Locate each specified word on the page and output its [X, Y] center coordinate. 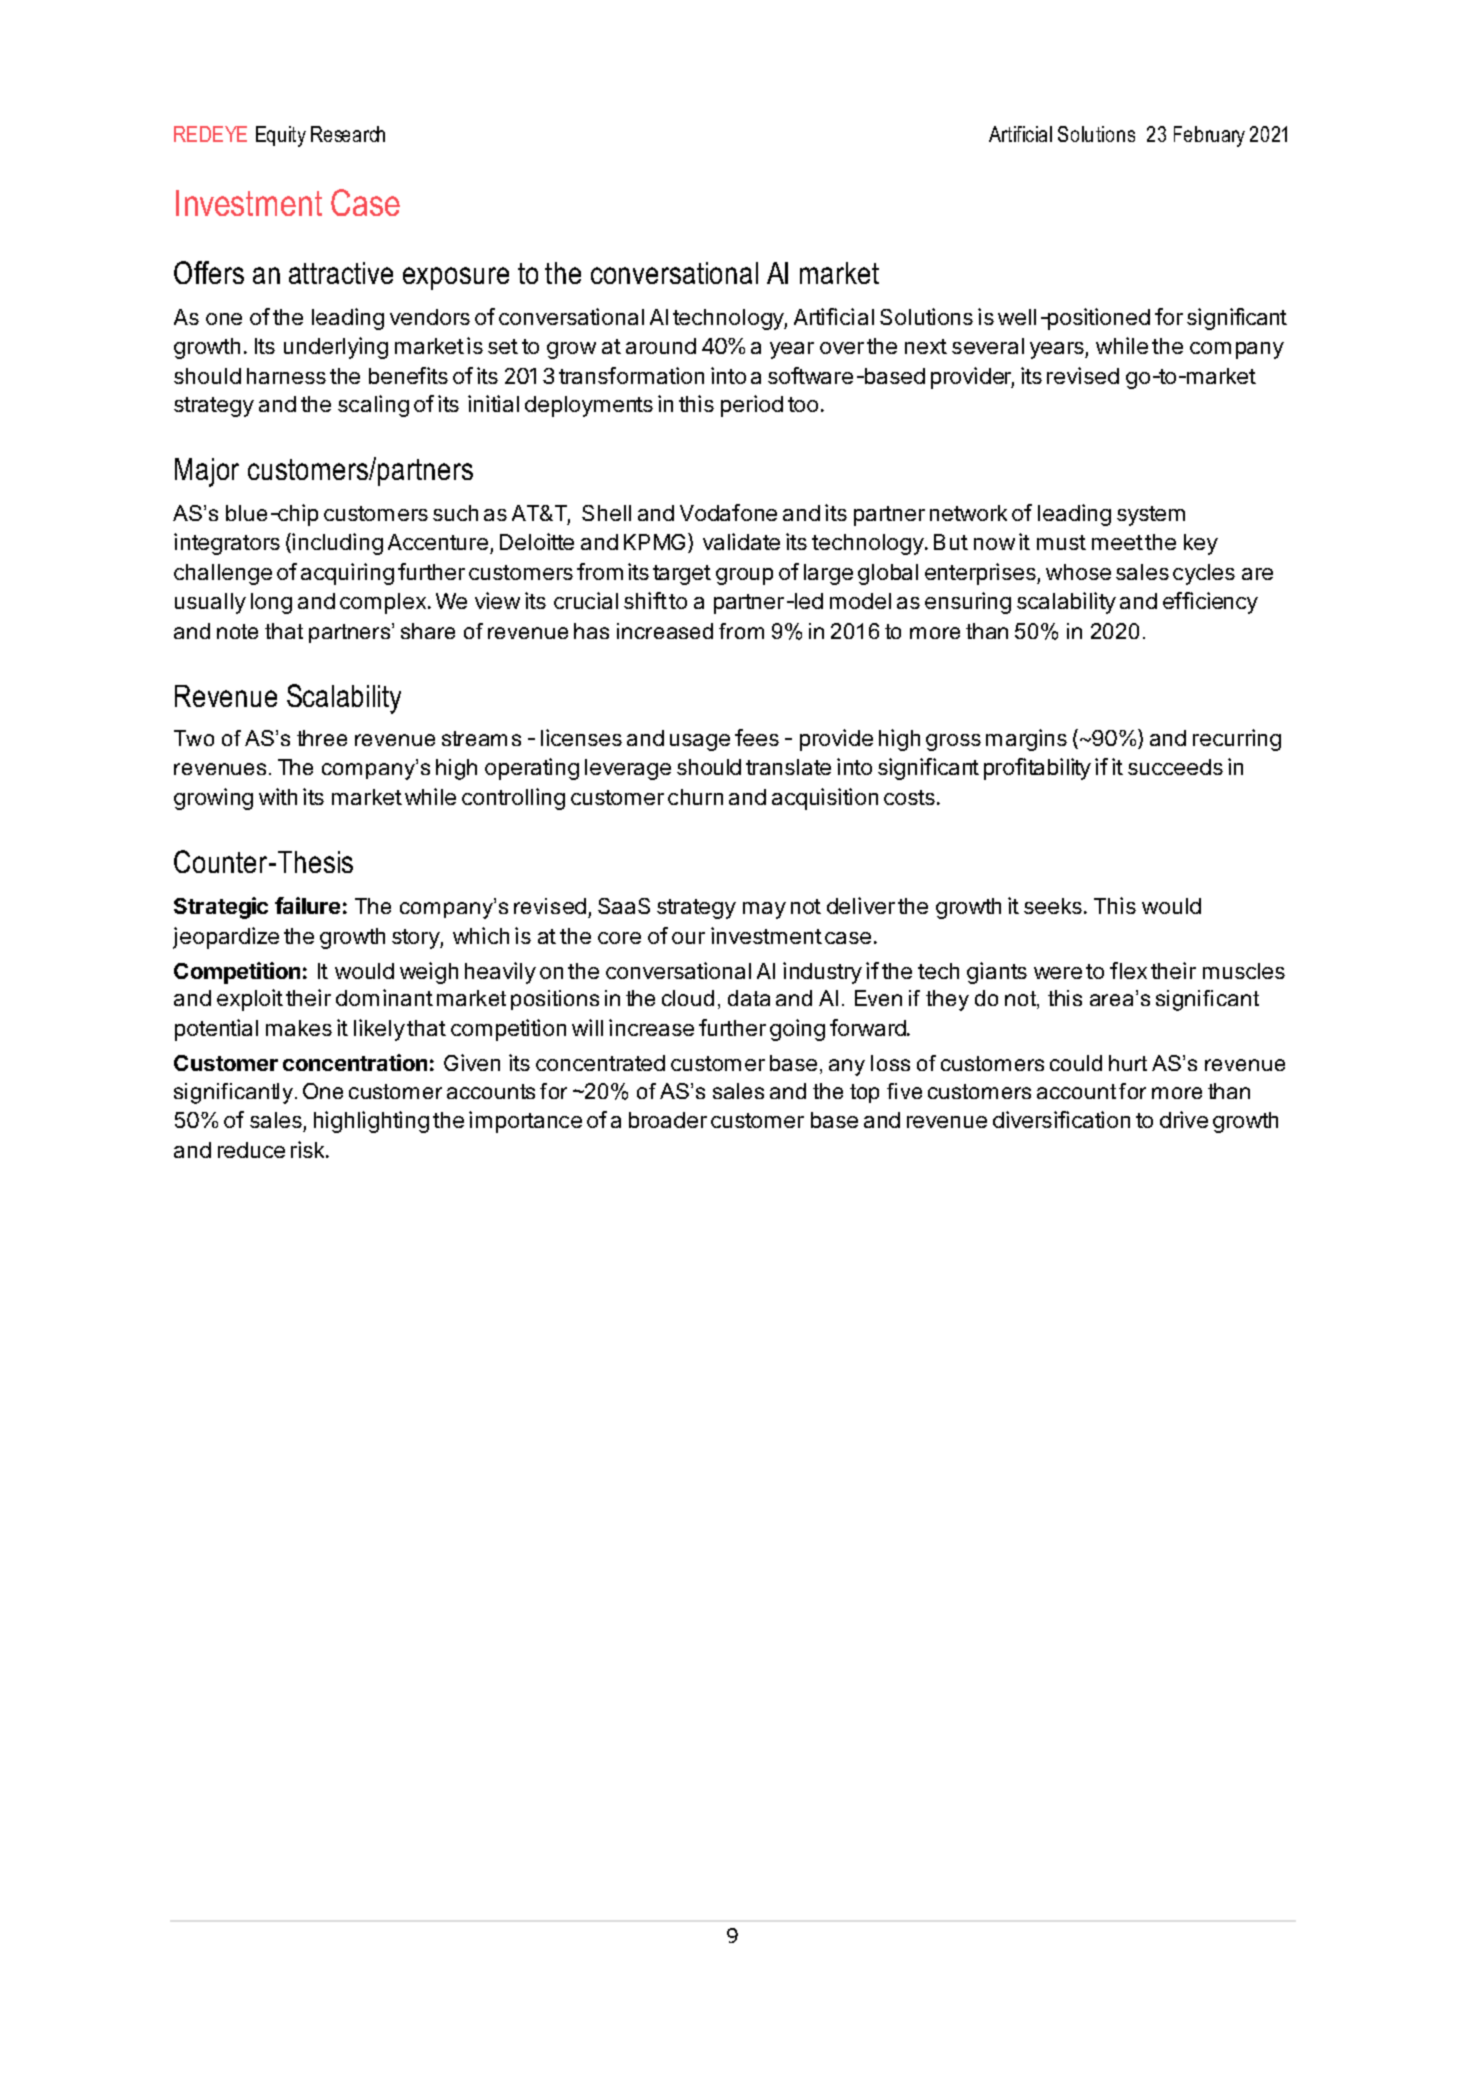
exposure [456, 278]
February [1209, 136]
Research [348, 134]
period [752, 406]
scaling [373, 406]
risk [309, 1149]
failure [307, 905]
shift [645, 600]
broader [668, 1120]
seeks [1053, 906]
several [988, 346]
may [764, 910]
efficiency [1210, 603]
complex [384, 603]
